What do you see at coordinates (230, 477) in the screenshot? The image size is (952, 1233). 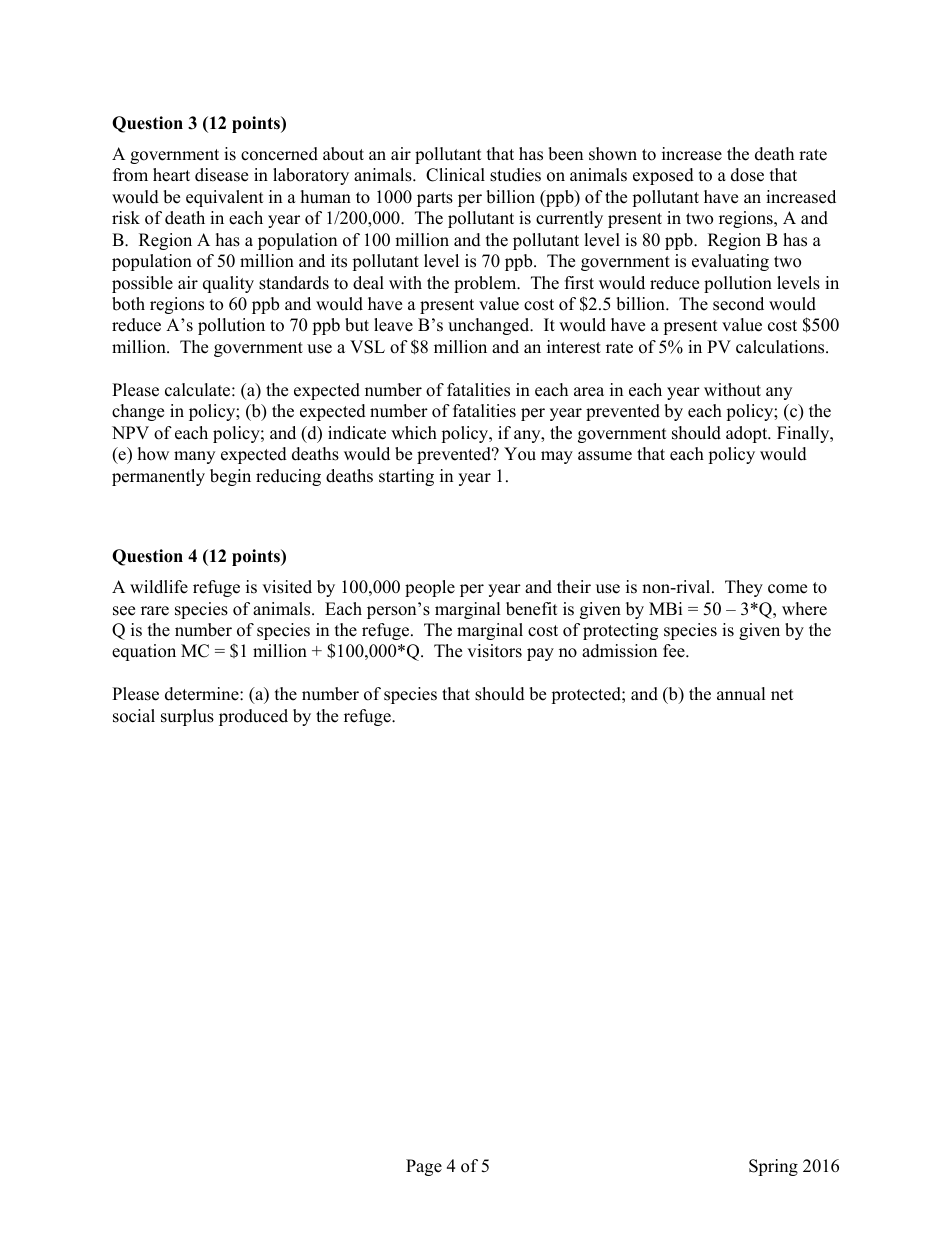 I see `begin` at bounding box center [230, 477].
